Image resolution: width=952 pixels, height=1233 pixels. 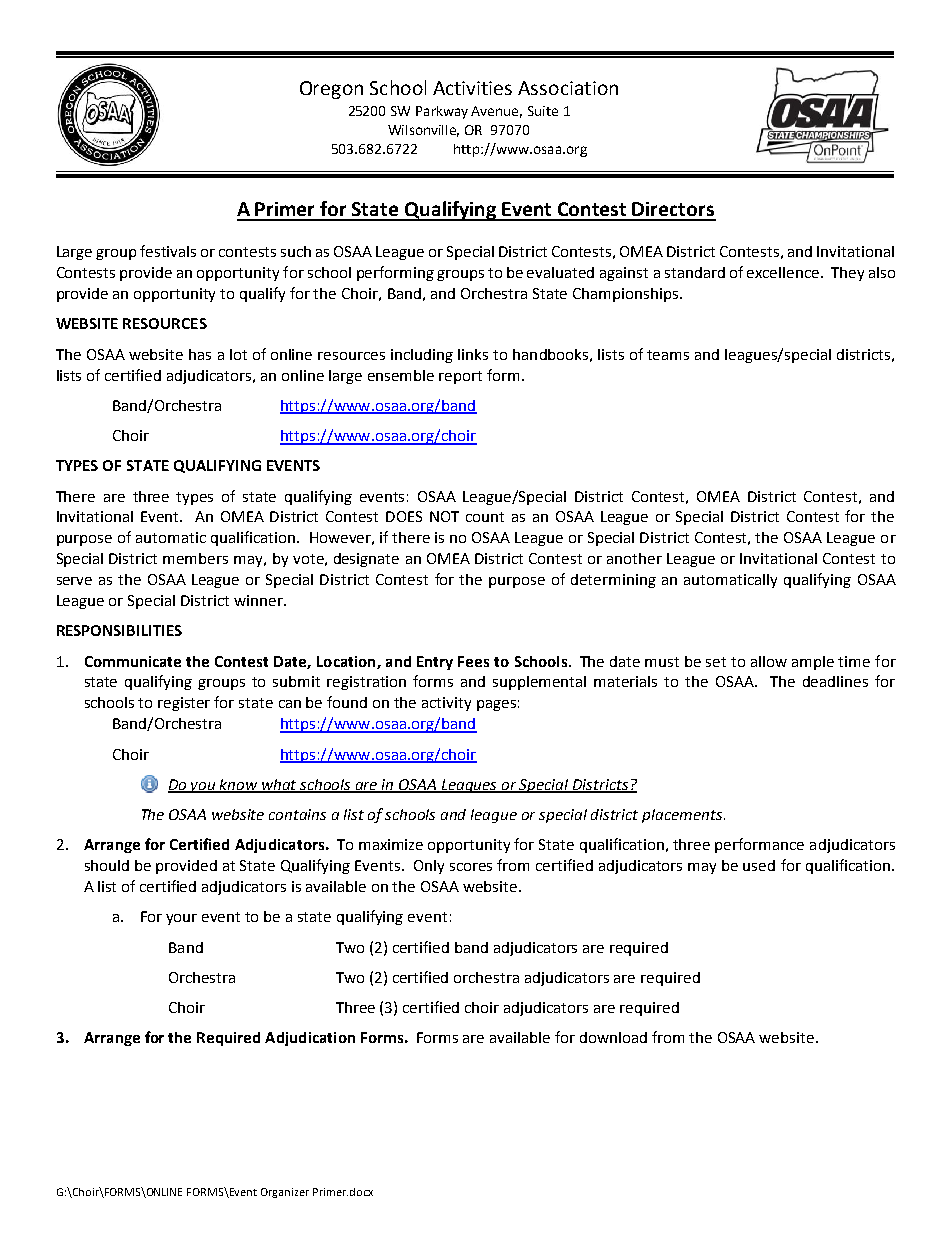 I want to click on used, so click(x=759, y=865).
